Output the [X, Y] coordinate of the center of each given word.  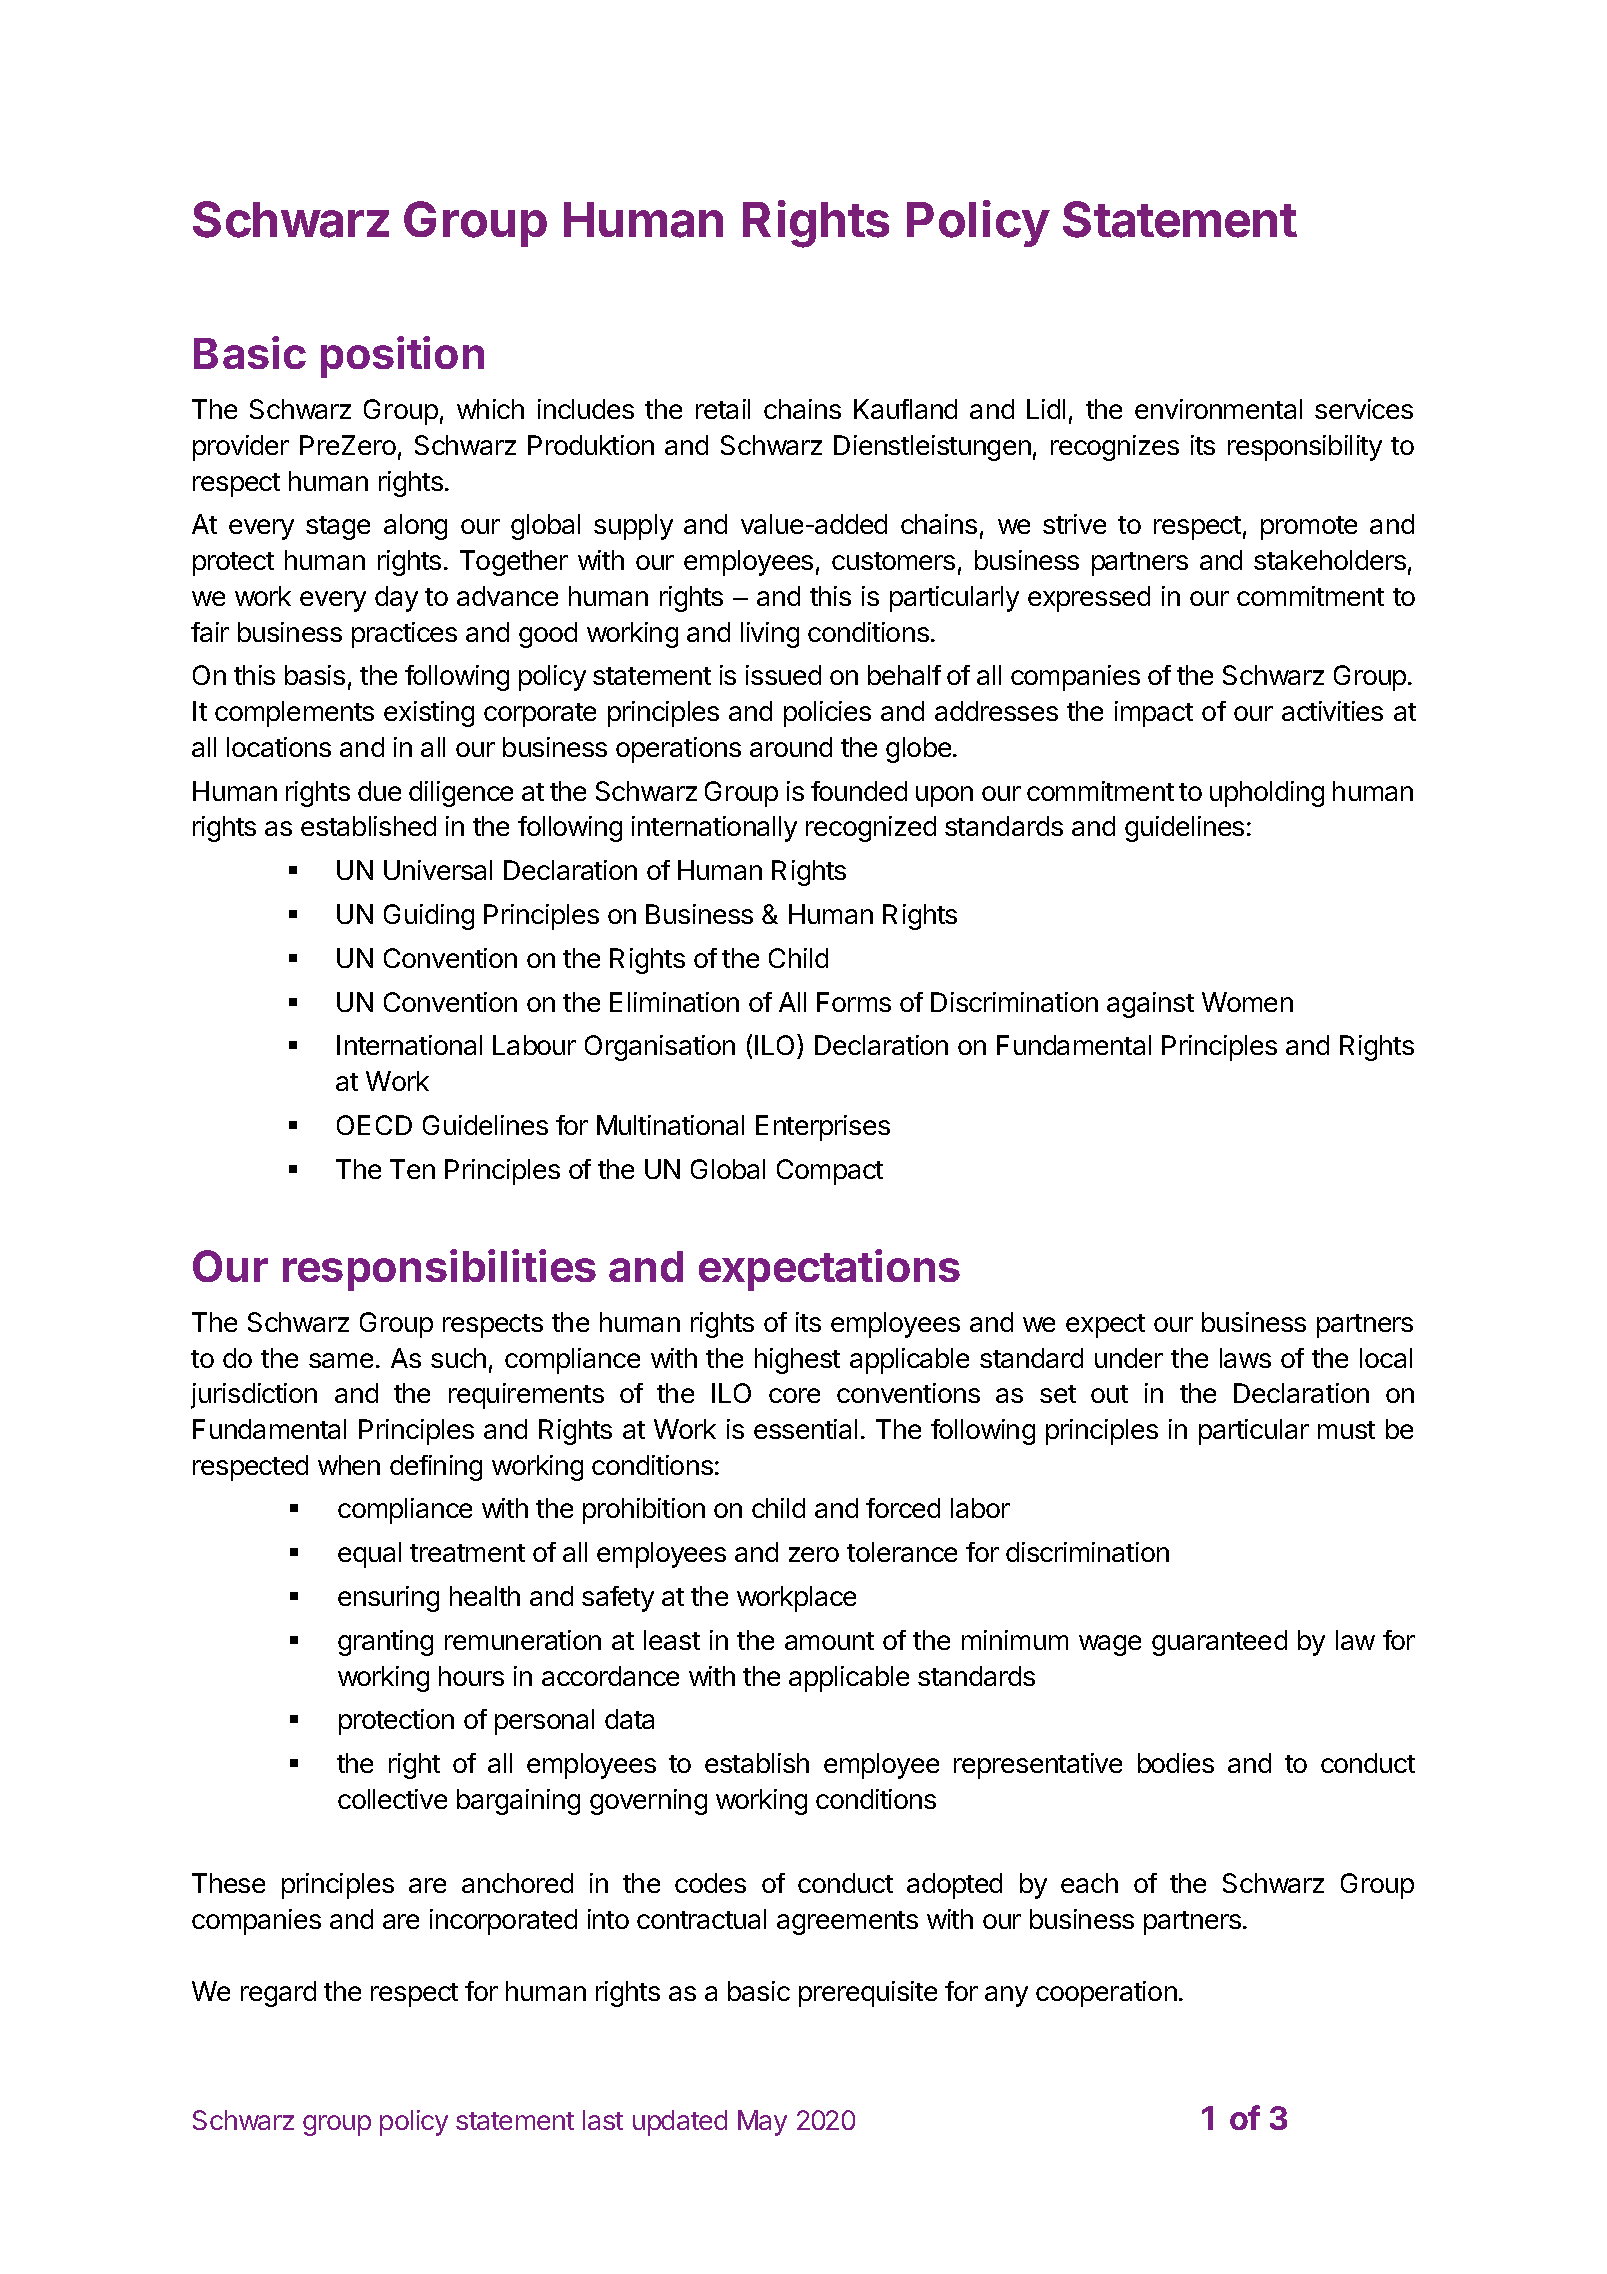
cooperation [1106, 1994]
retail [723, 409]
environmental [1218, 409]
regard [278, 1994]
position [402, 357]
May [762, 2123]
